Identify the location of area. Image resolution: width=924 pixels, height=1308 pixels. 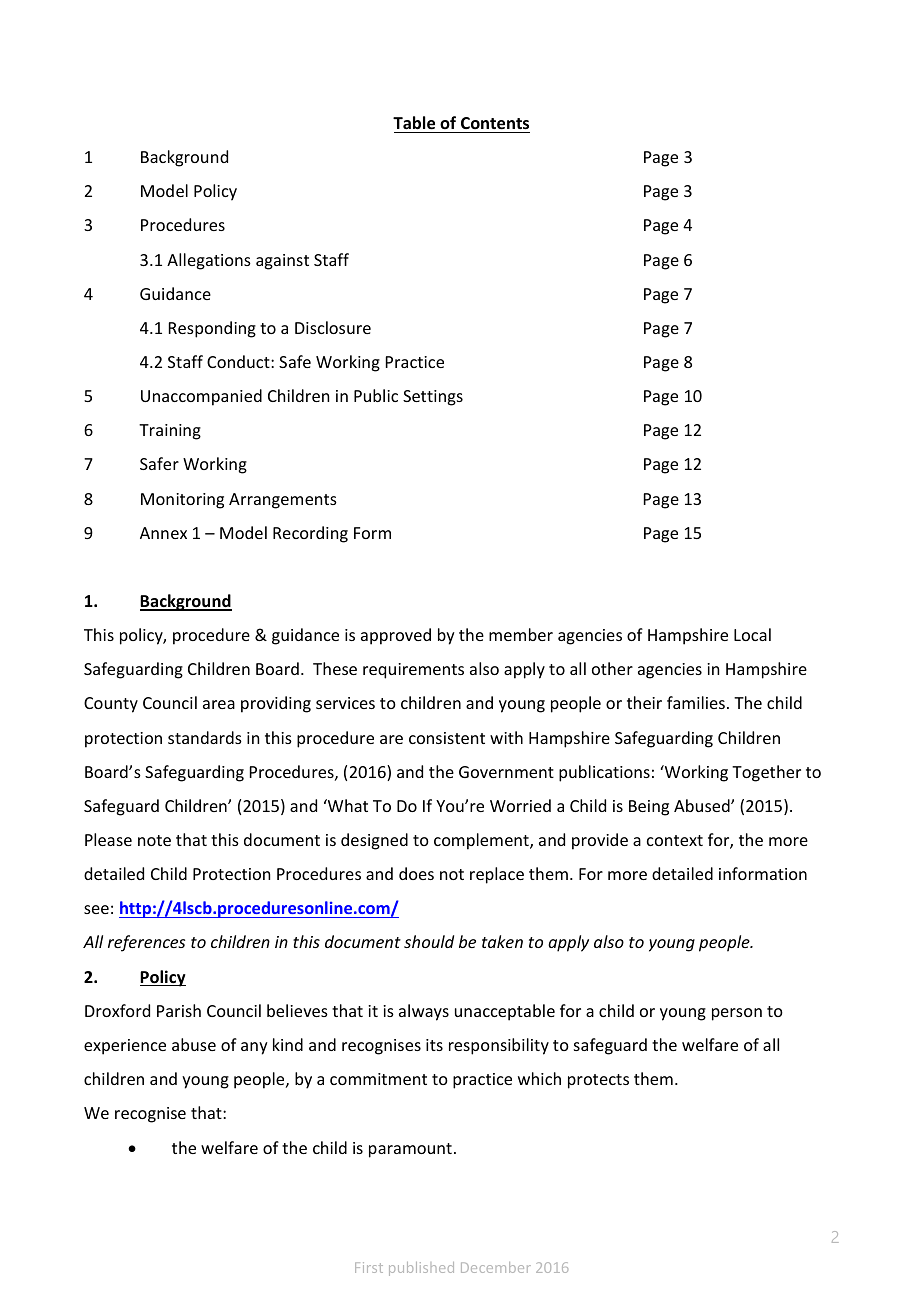
(219, 704).
